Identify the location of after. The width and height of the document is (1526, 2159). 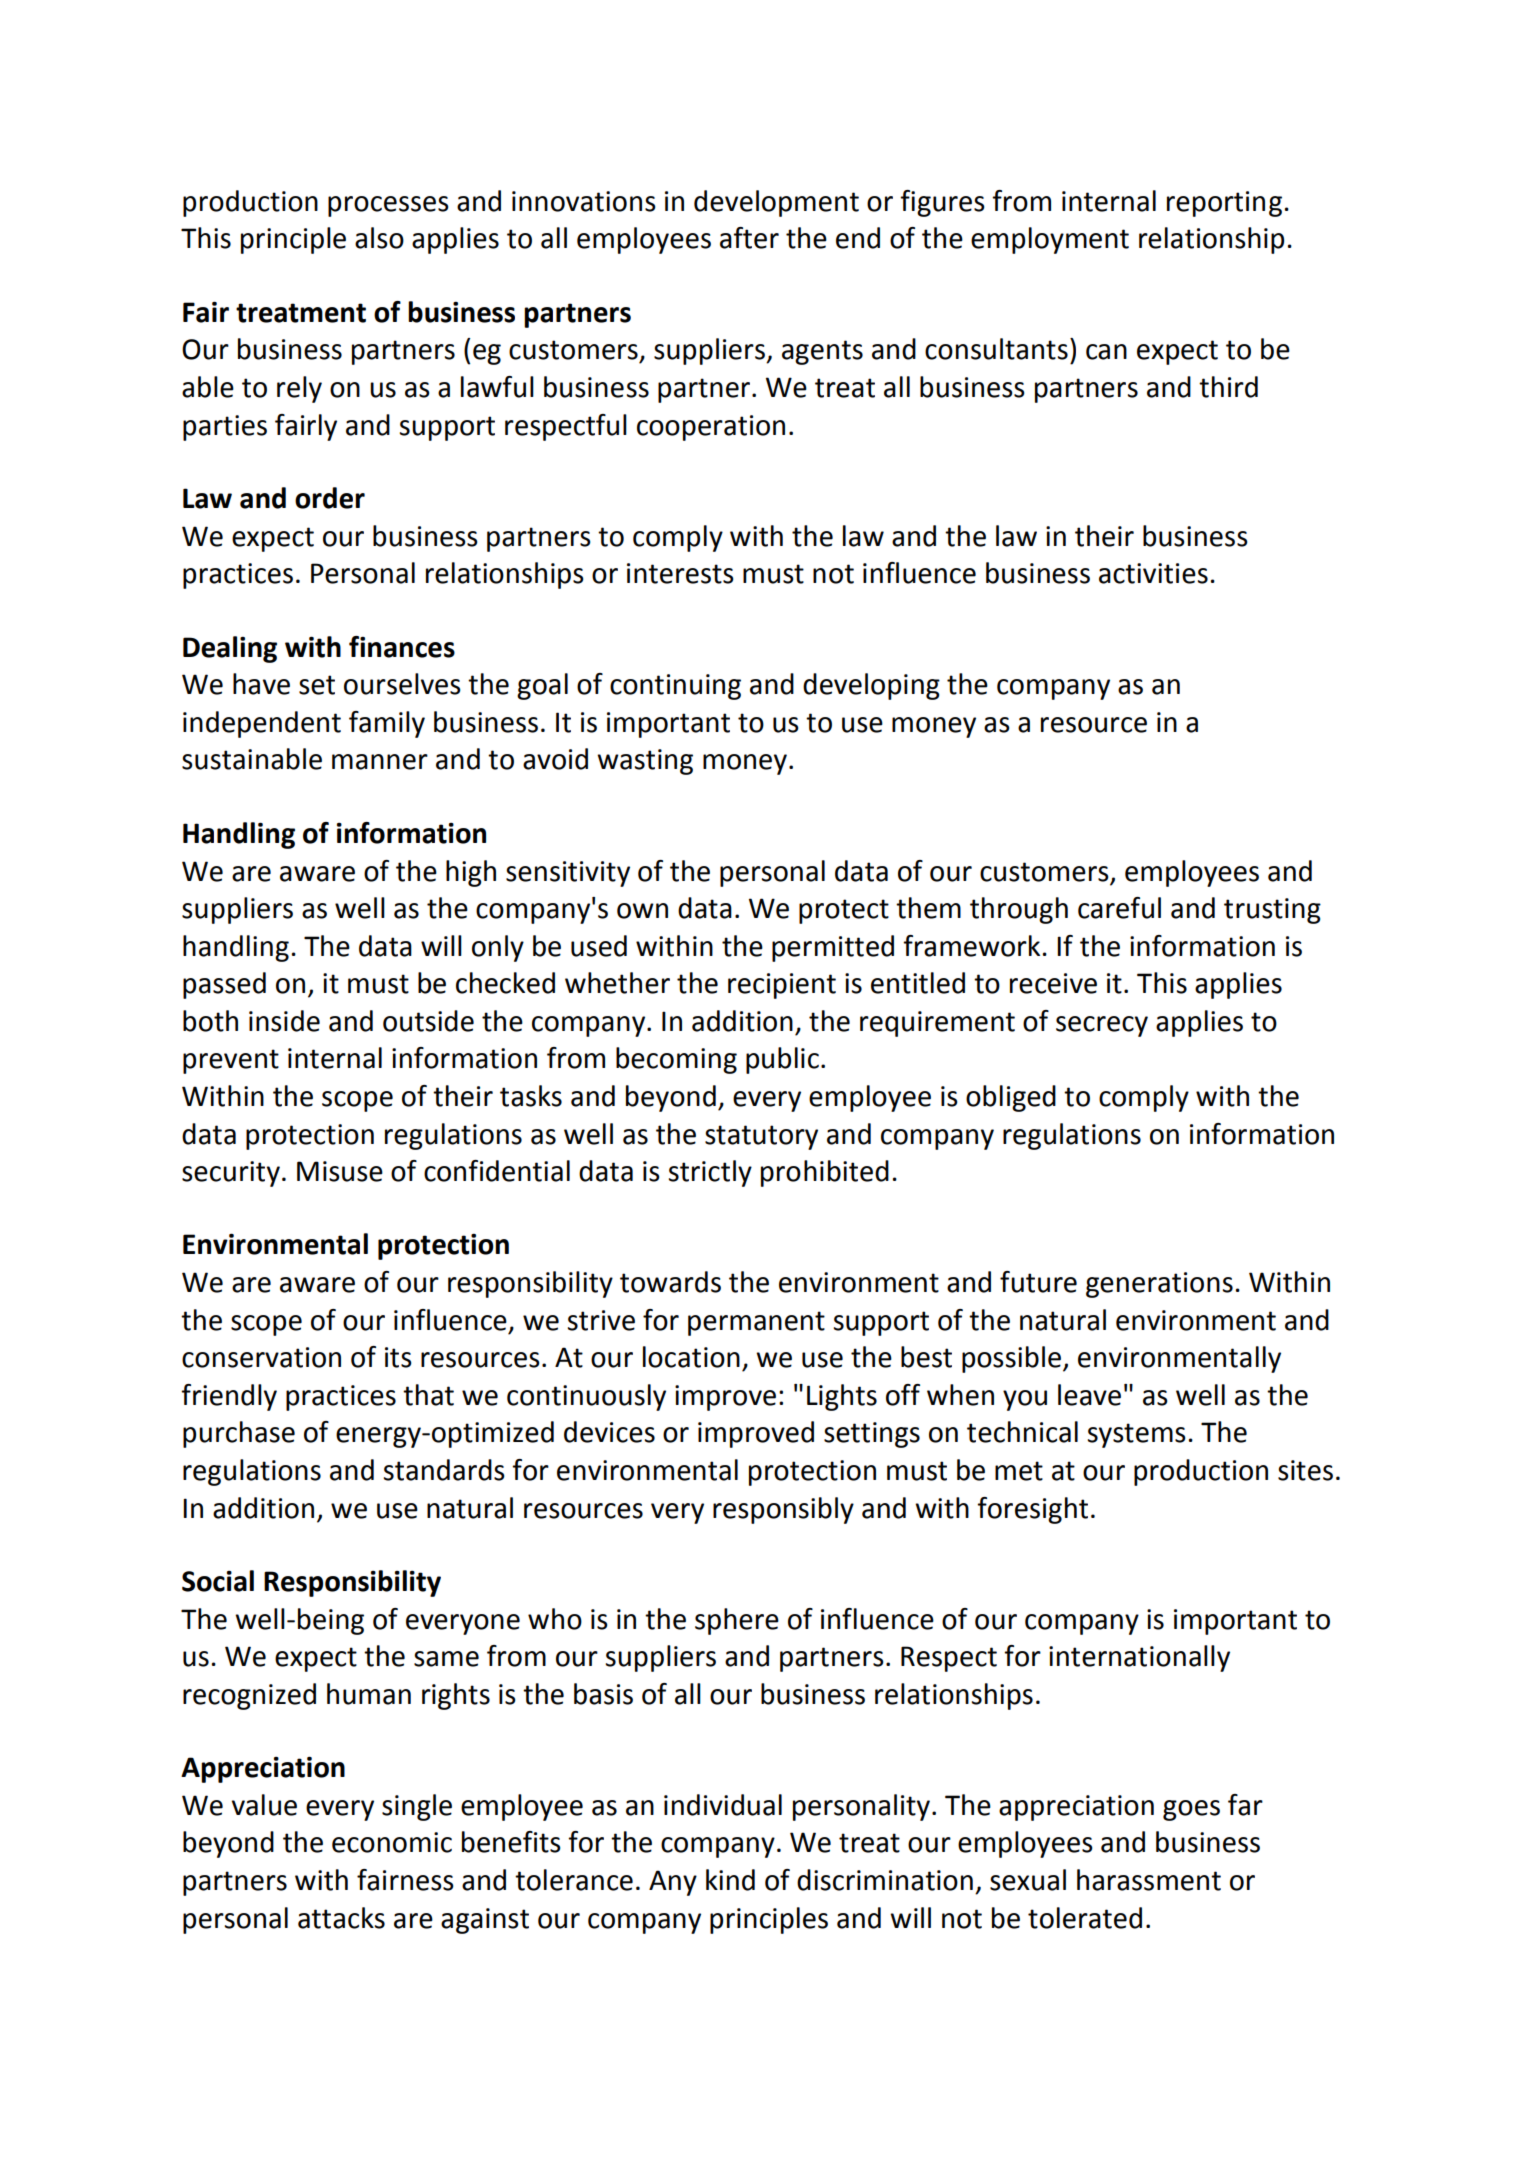
(749, 238).
